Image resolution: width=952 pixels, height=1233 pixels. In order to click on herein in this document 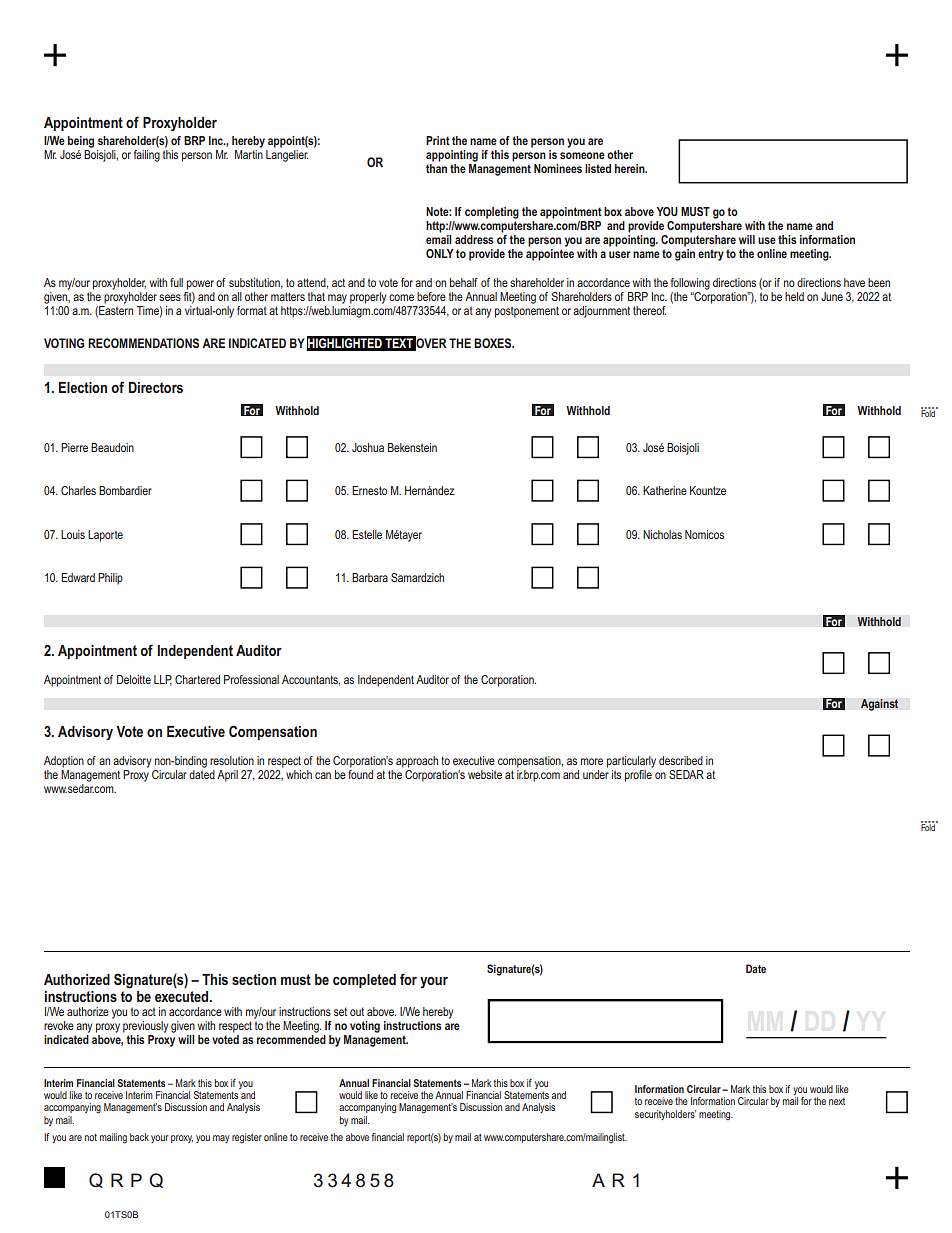, I will do `click(631, 168)`.
